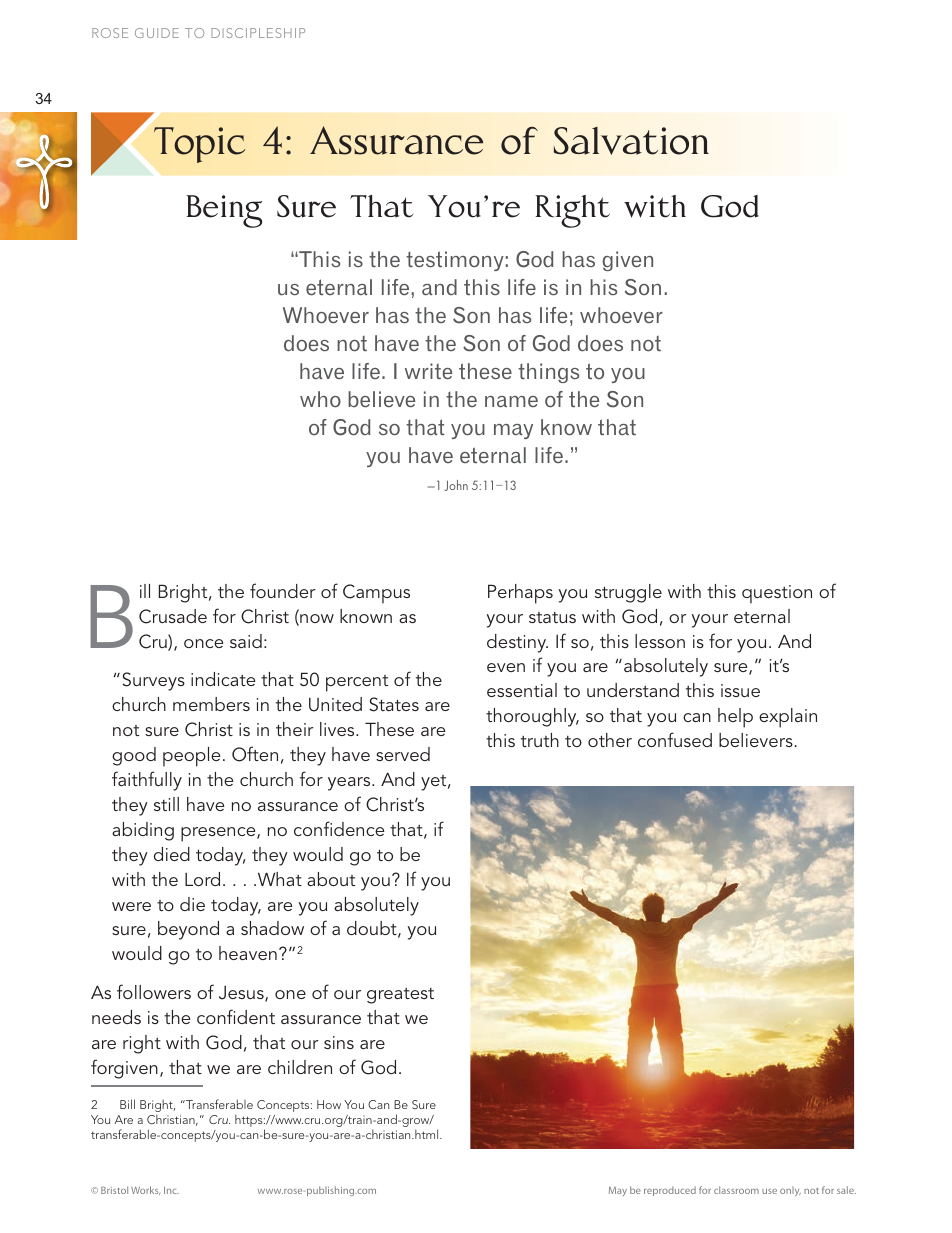 This page has height=1233, width=952. What do you see at coordinates (171, 1190) in the page?
I see `Inc` at bounding box center [171, 1190].
